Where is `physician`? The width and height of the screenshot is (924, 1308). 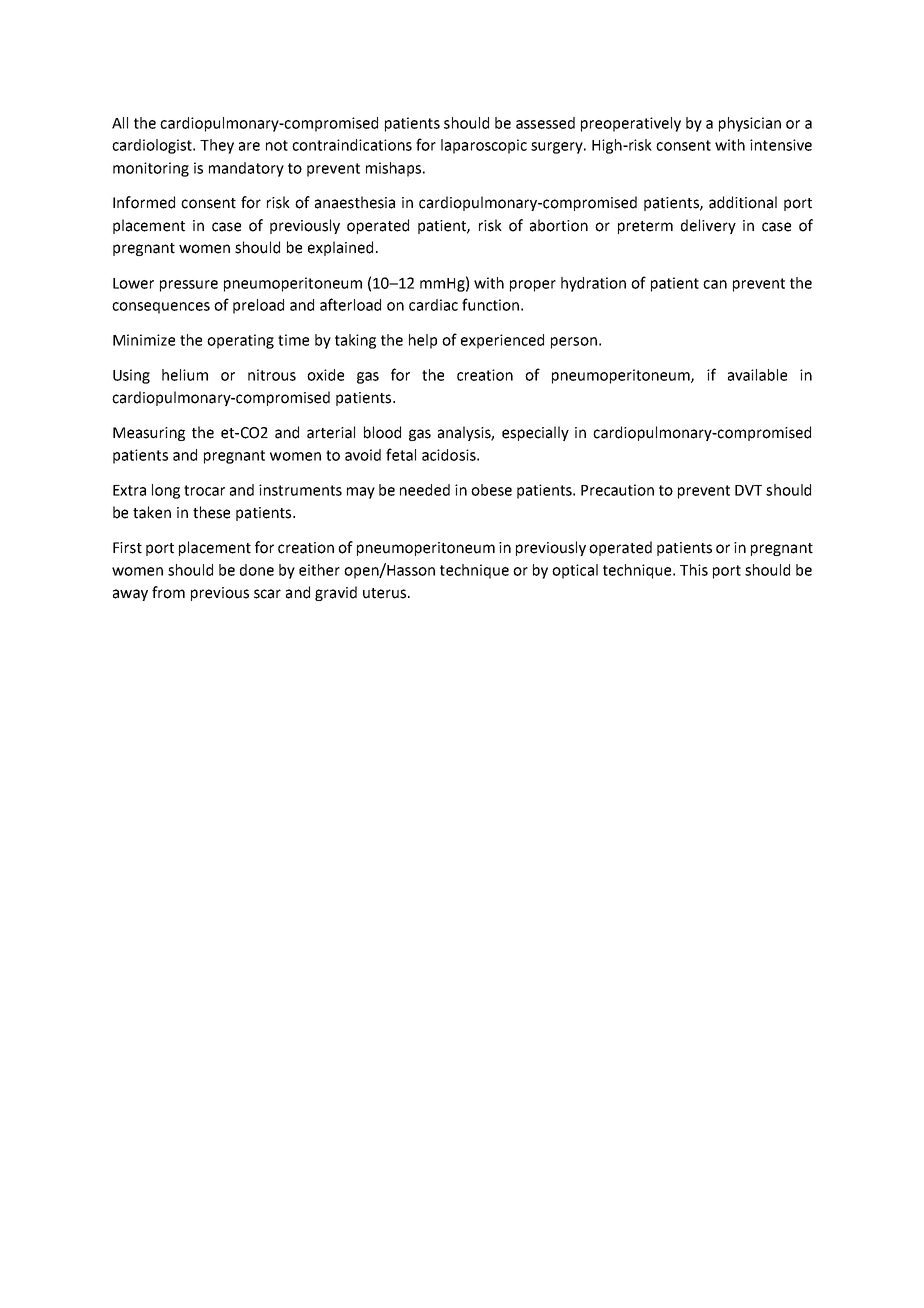
physician is located at coordinates (750, 124).
